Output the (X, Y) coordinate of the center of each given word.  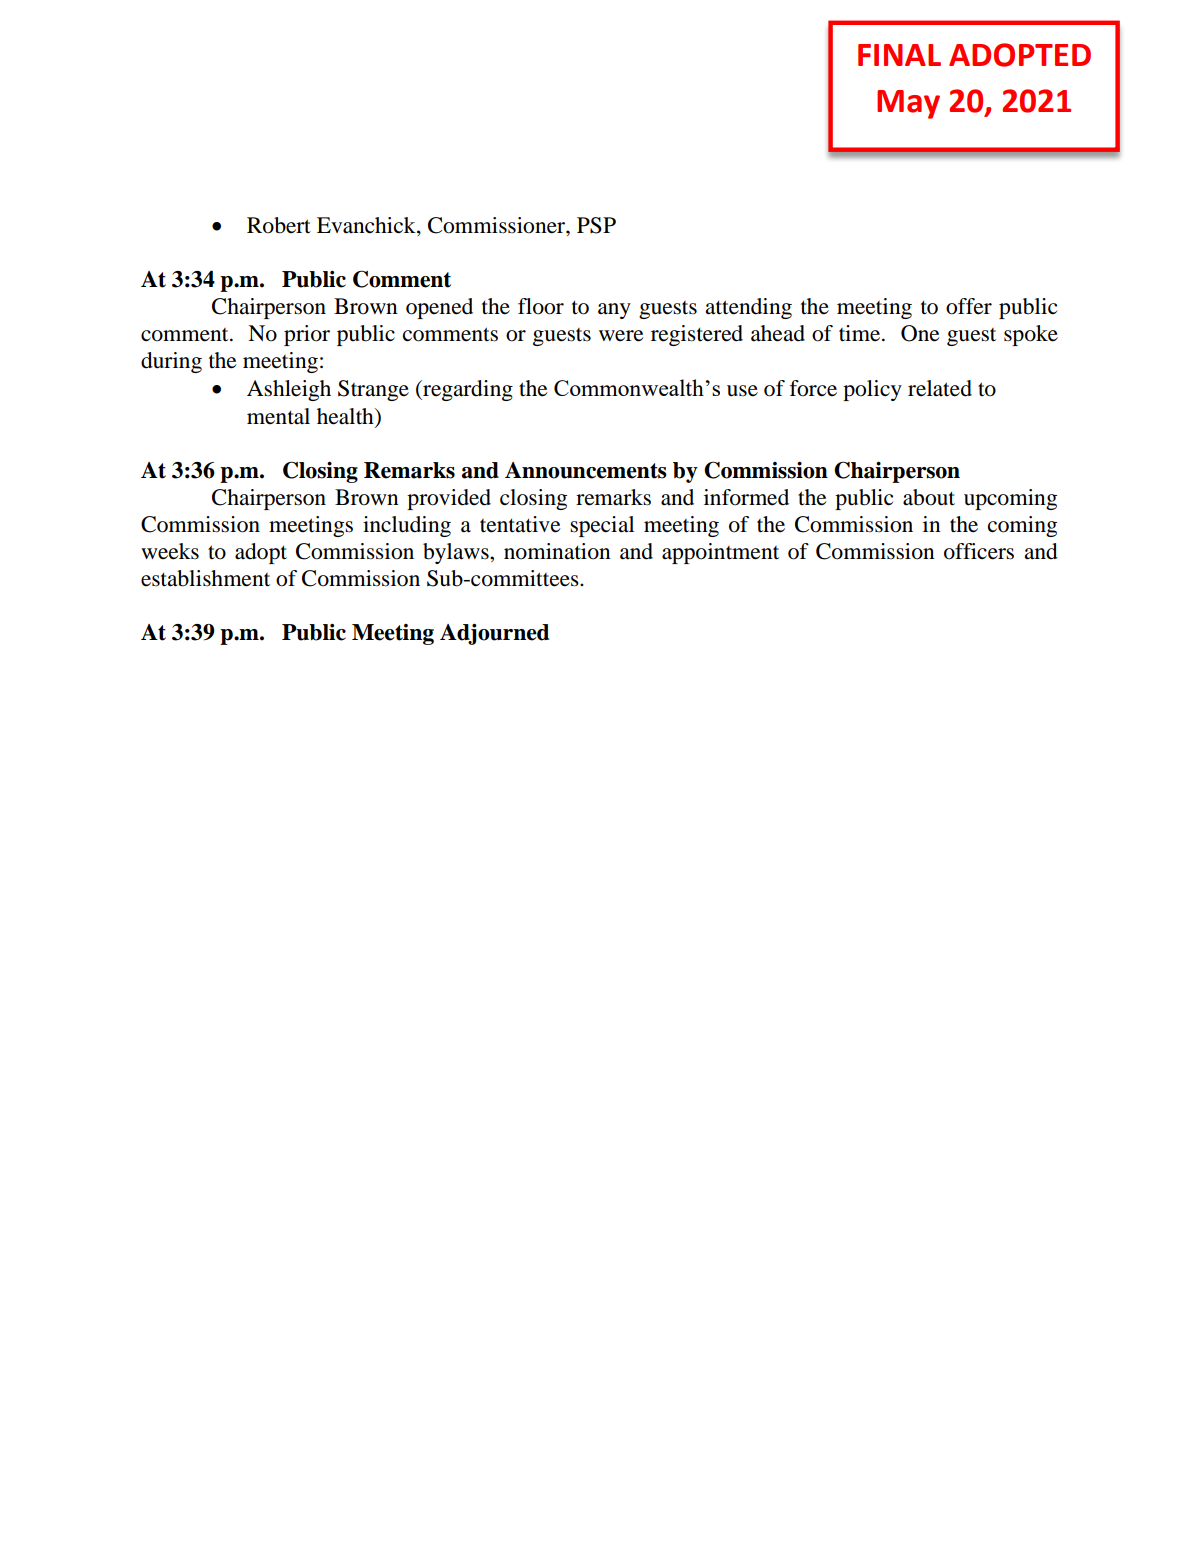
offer (969, 306)
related (940, 388)
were (621, 336)
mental (278, 416)
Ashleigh (289, 390)
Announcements (586, 470)
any (614, 311)
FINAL (899, 55)
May (908, 104)
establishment (205, 578)
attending (748, 308)
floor (541, 306)
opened (439, 308)
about (929, 497)
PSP (596, 225)
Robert (279, 225)
